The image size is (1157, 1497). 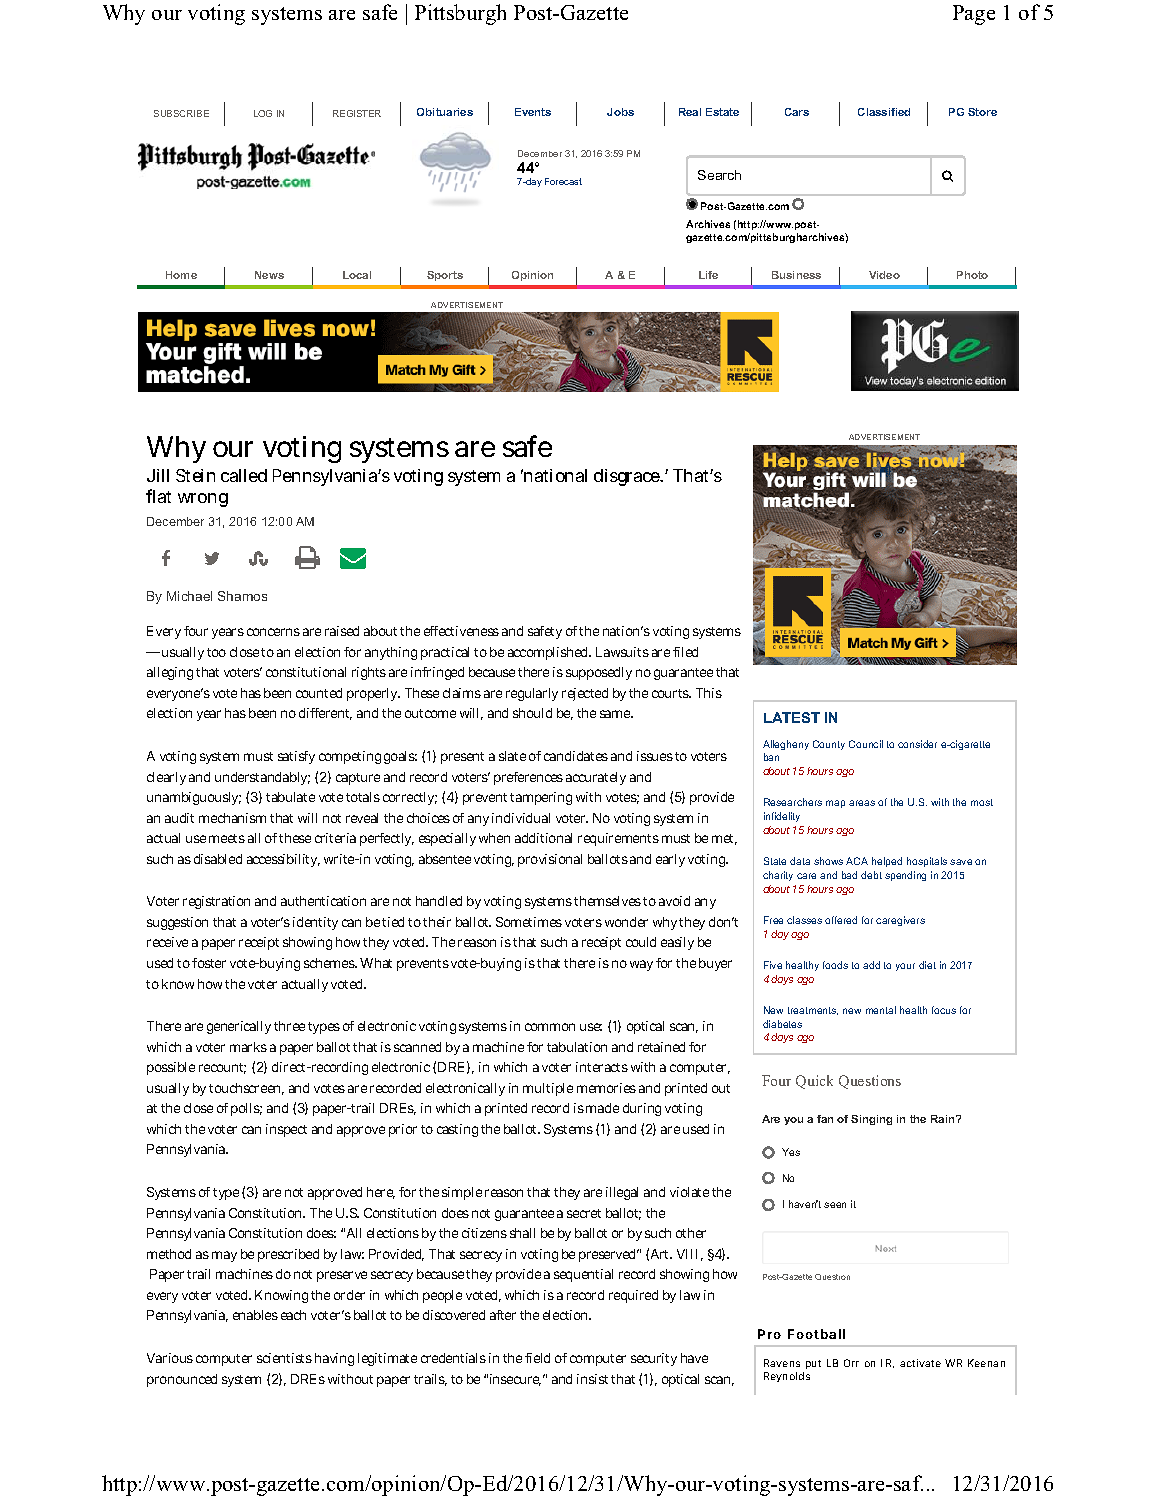 What do you see at coordinates (319, 693) in the screenshot?
I see `counted` at bounding box center [319, 693].
